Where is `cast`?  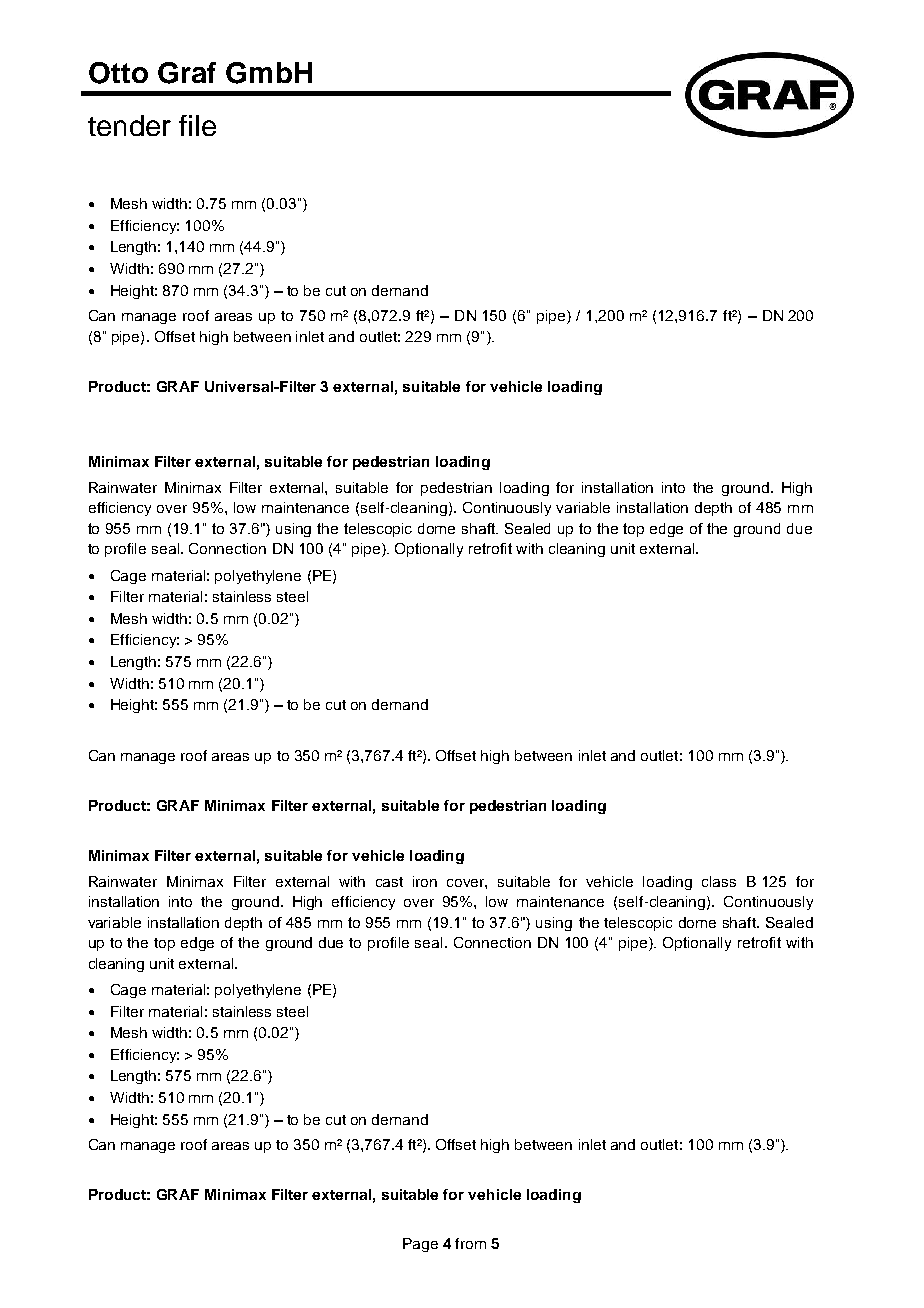
cast is located at coordinates (389, 882).
